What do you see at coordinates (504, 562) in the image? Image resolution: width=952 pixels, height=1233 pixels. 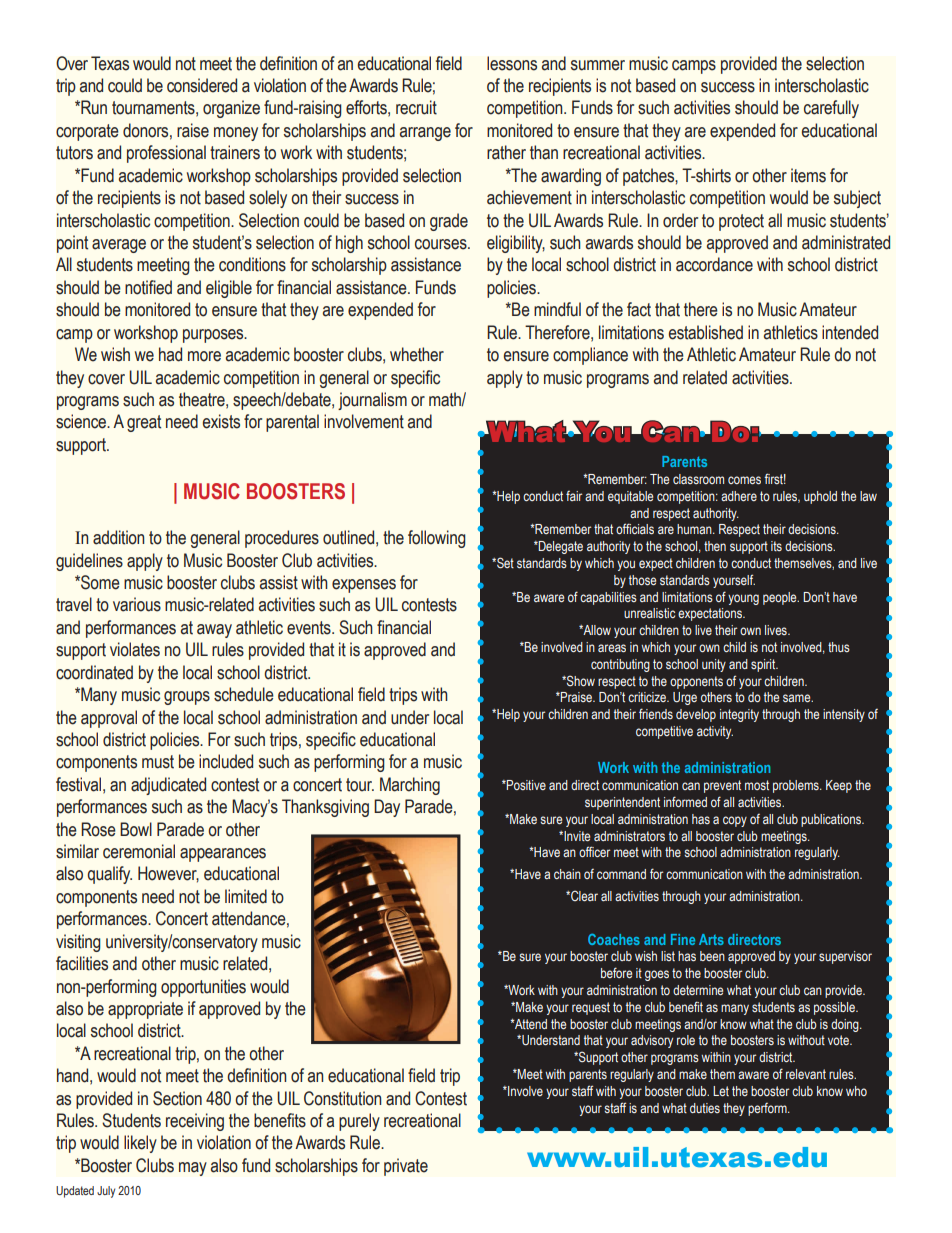 I see `Set` at bounding box center [504, 562].
